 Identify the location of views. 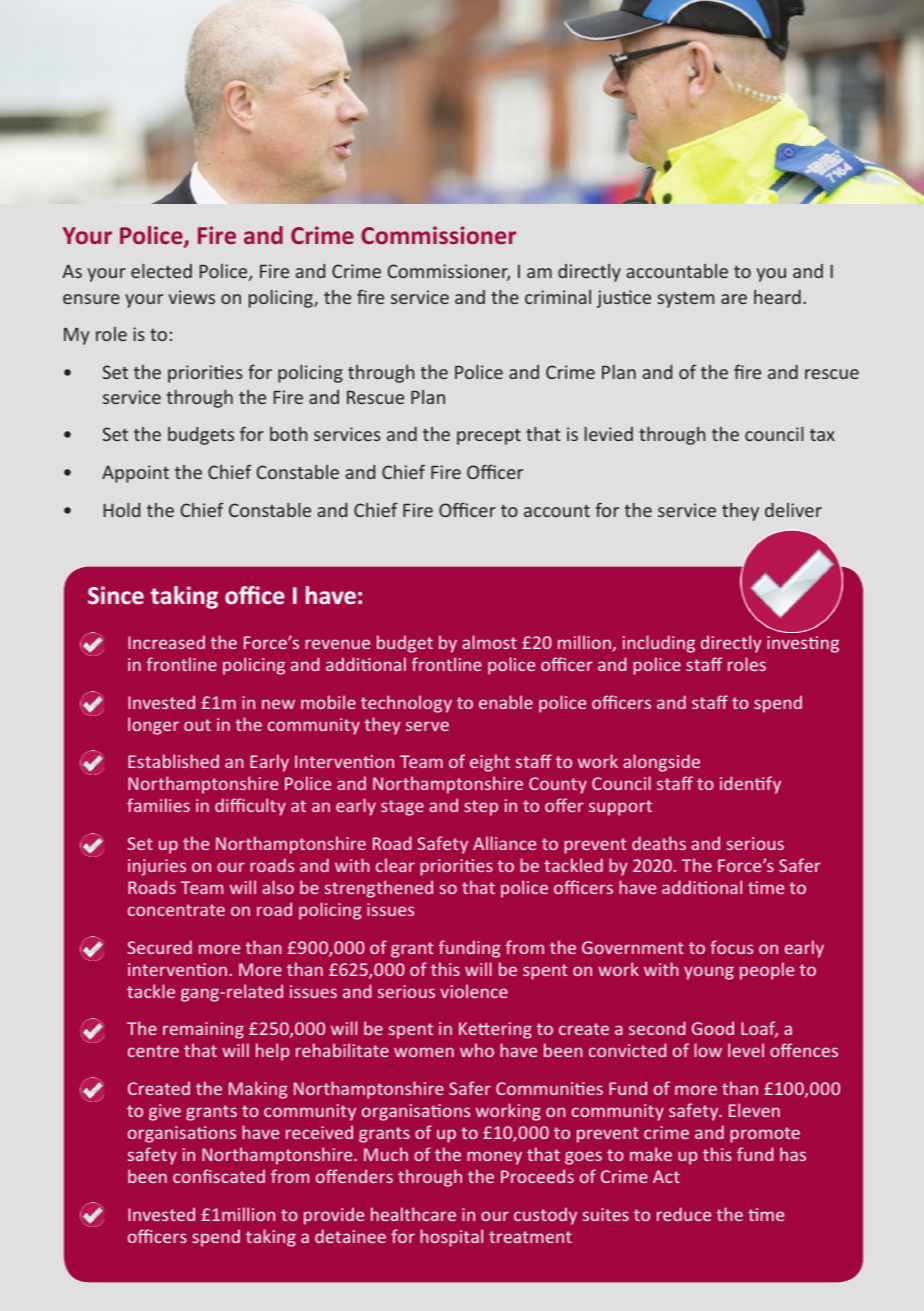
(191, 297).
